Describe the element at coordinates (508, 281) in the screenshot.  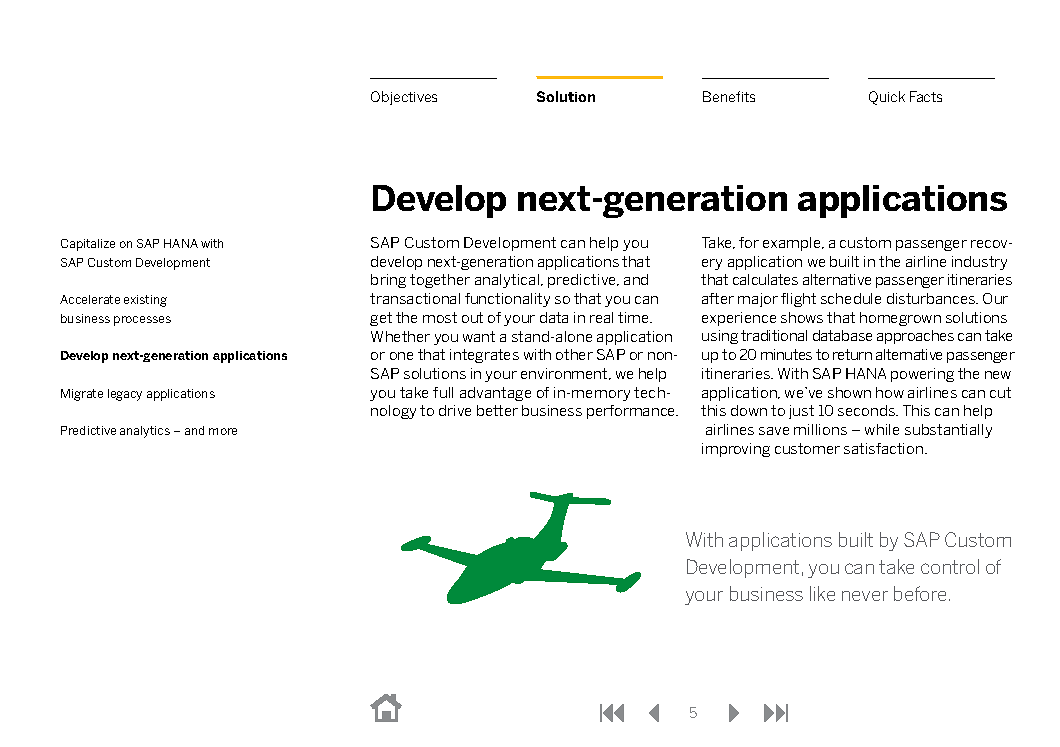
I see `analytical` at that location.
